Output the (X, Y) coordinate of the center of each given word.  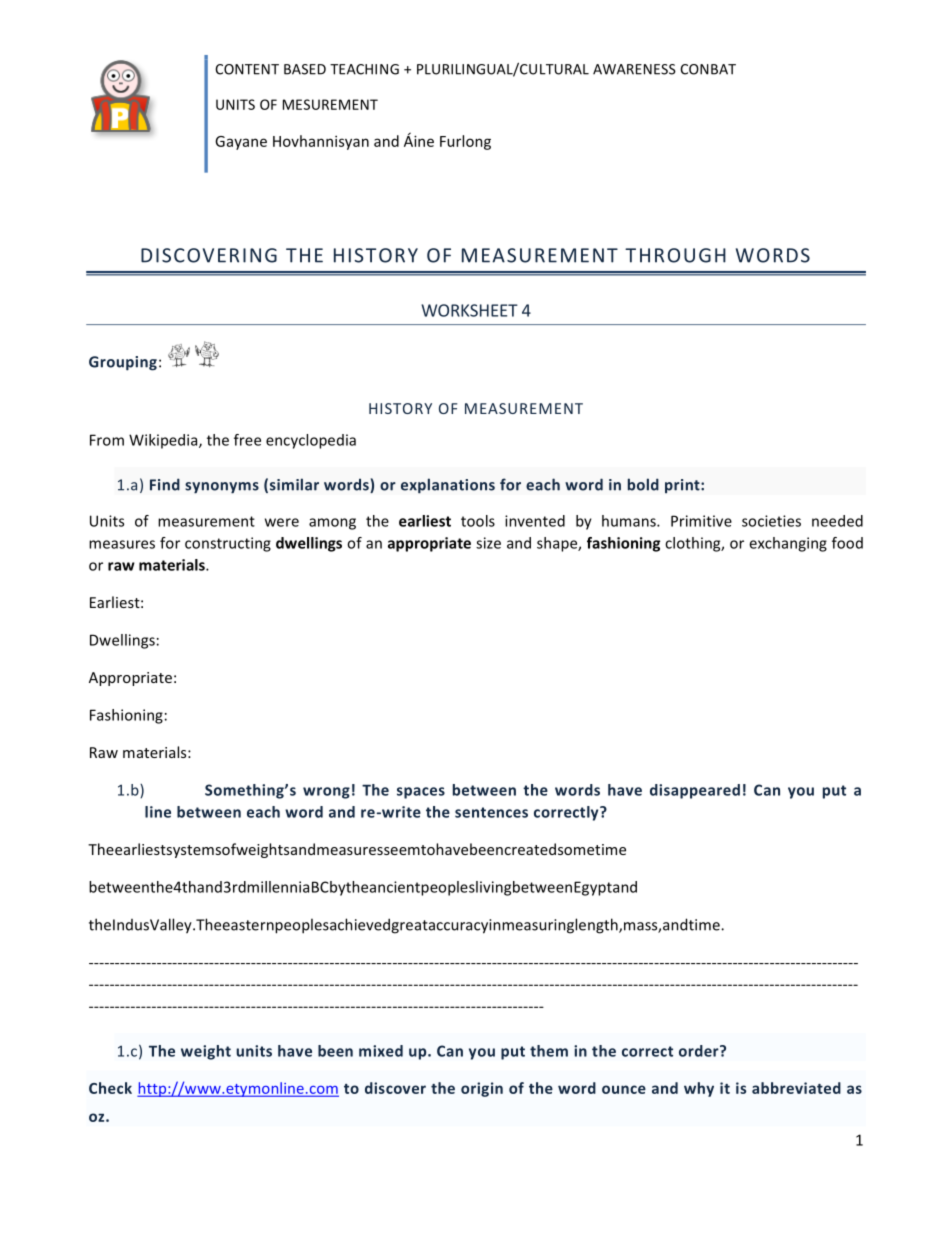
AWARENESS (634, 69)
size (488, 543)
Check (110, 1088)
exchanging (788, 544)
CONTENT (247, 69)
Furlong (465, 142)
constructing (228, 544)
